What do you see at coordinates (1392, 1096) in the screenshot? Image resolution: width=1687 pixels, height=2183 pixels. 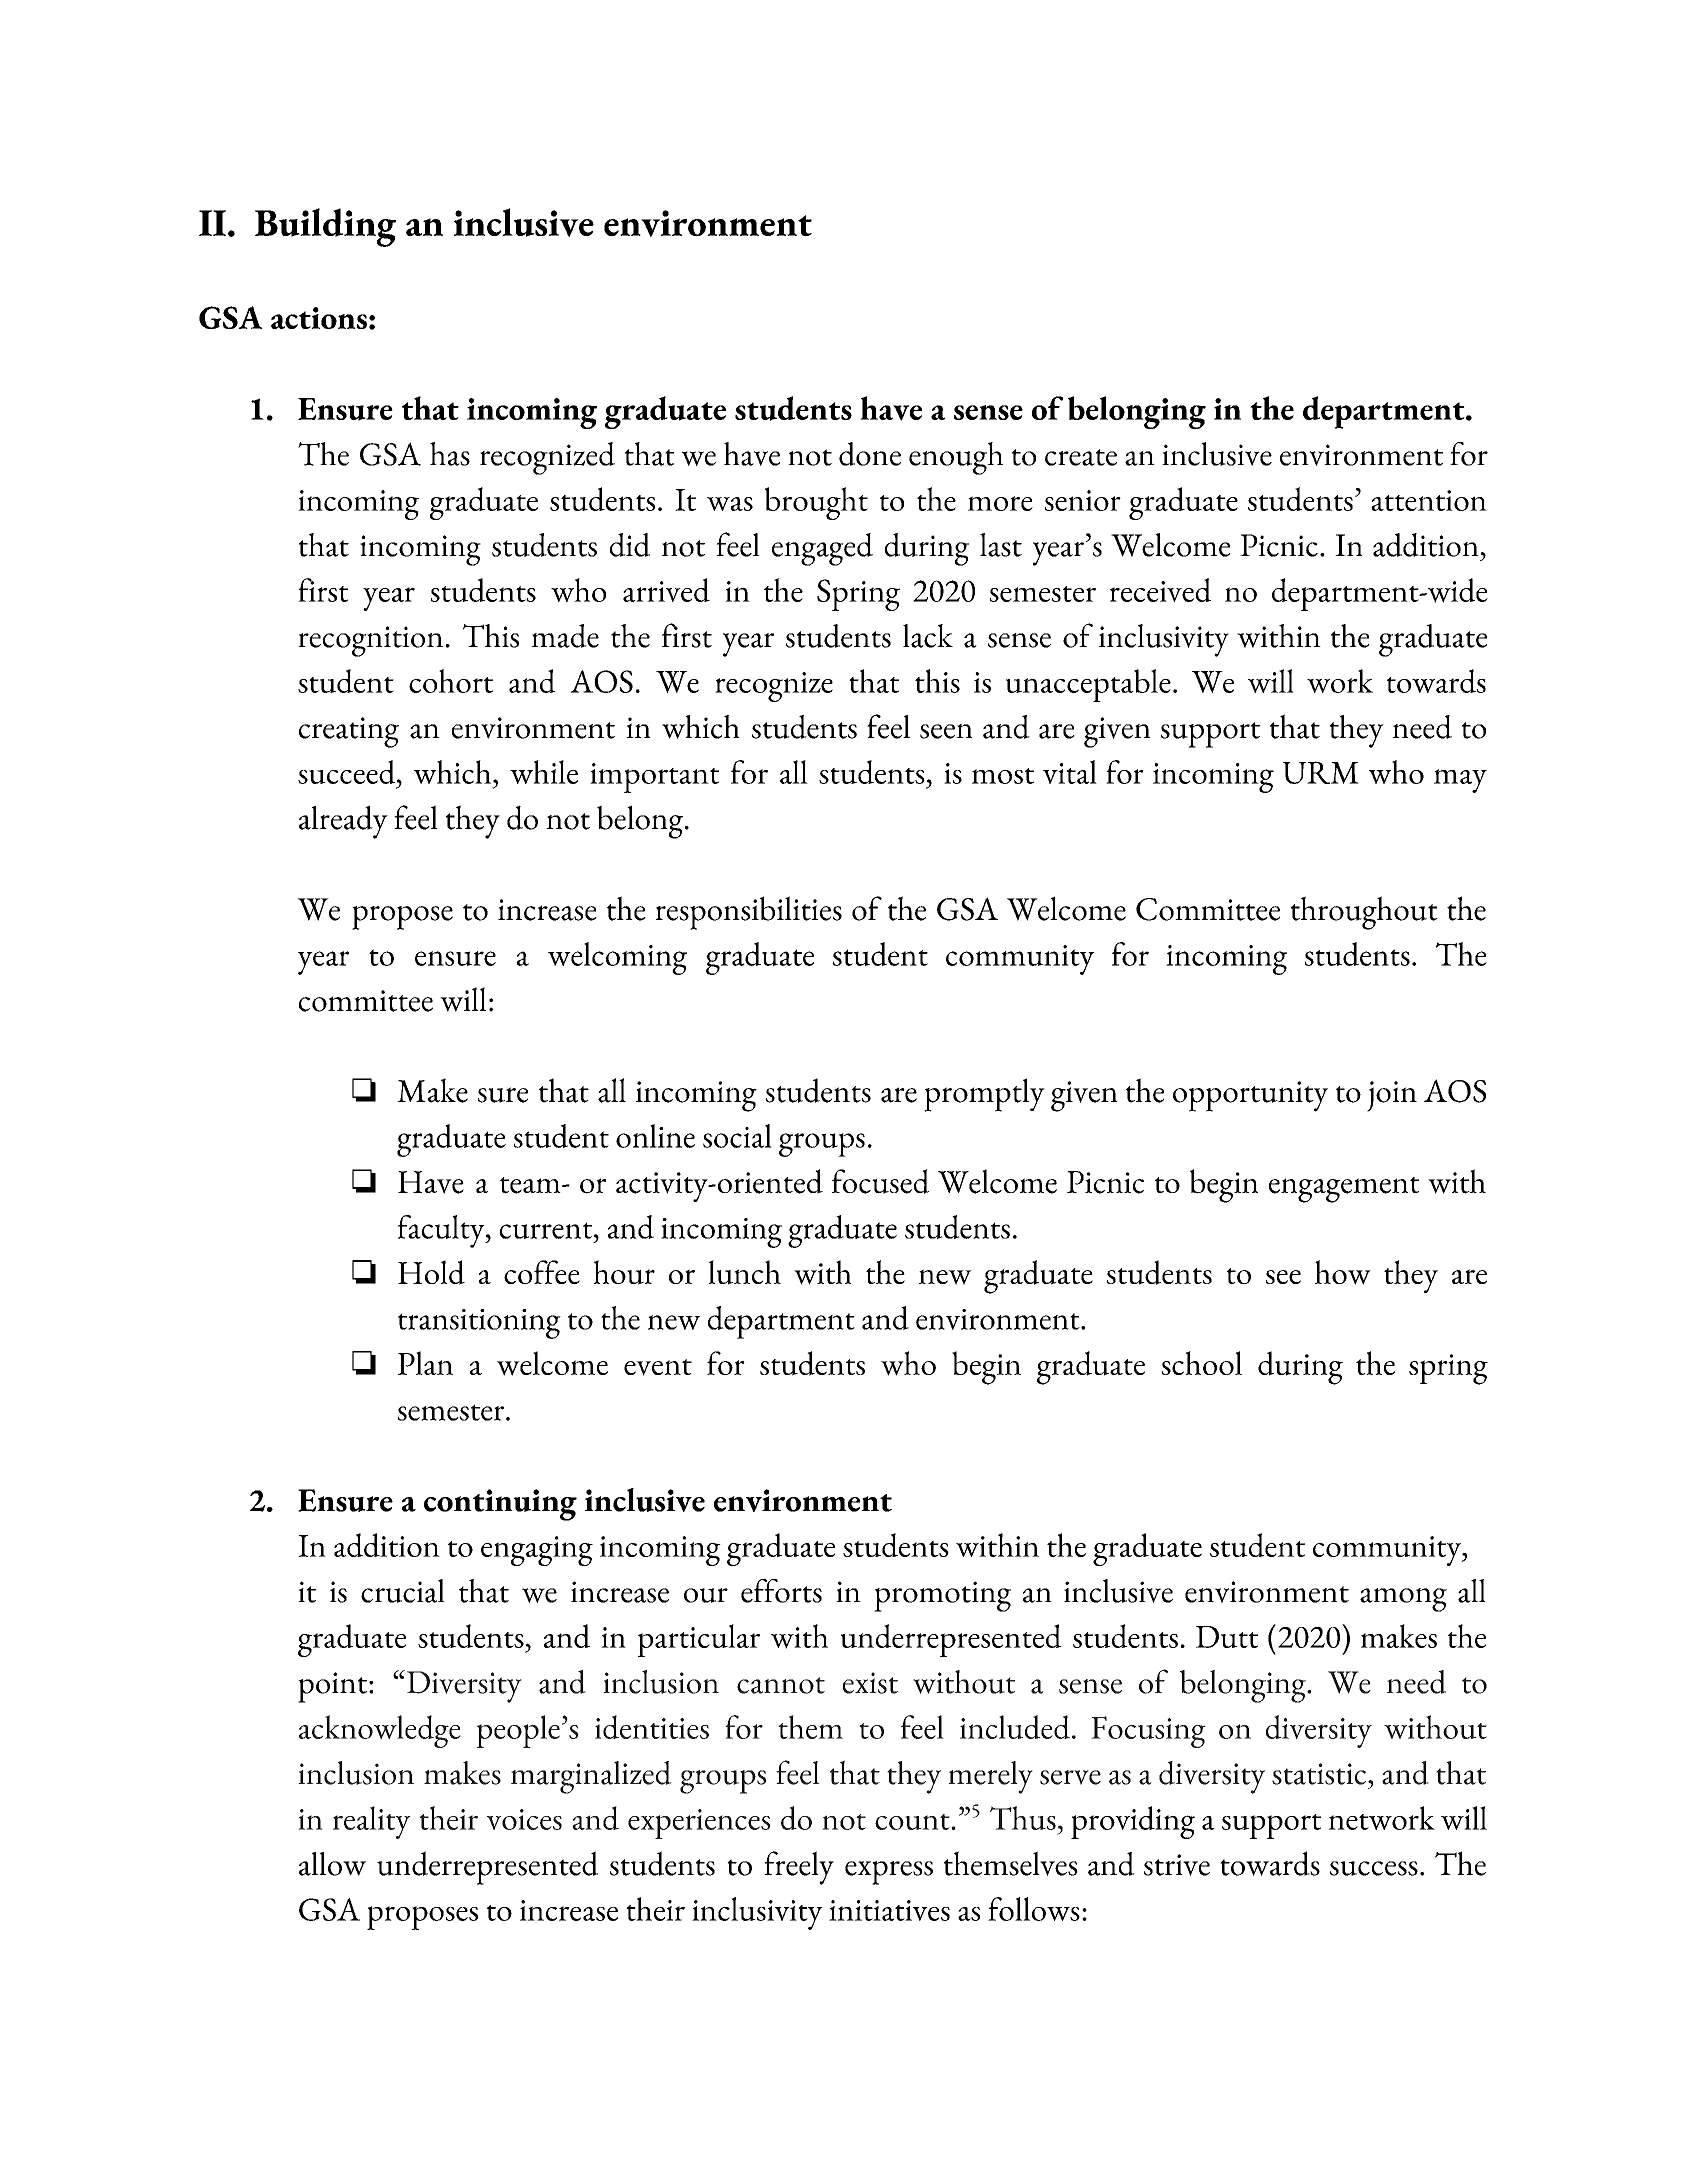 I see `join` at bounding box center [1392, 1096].
